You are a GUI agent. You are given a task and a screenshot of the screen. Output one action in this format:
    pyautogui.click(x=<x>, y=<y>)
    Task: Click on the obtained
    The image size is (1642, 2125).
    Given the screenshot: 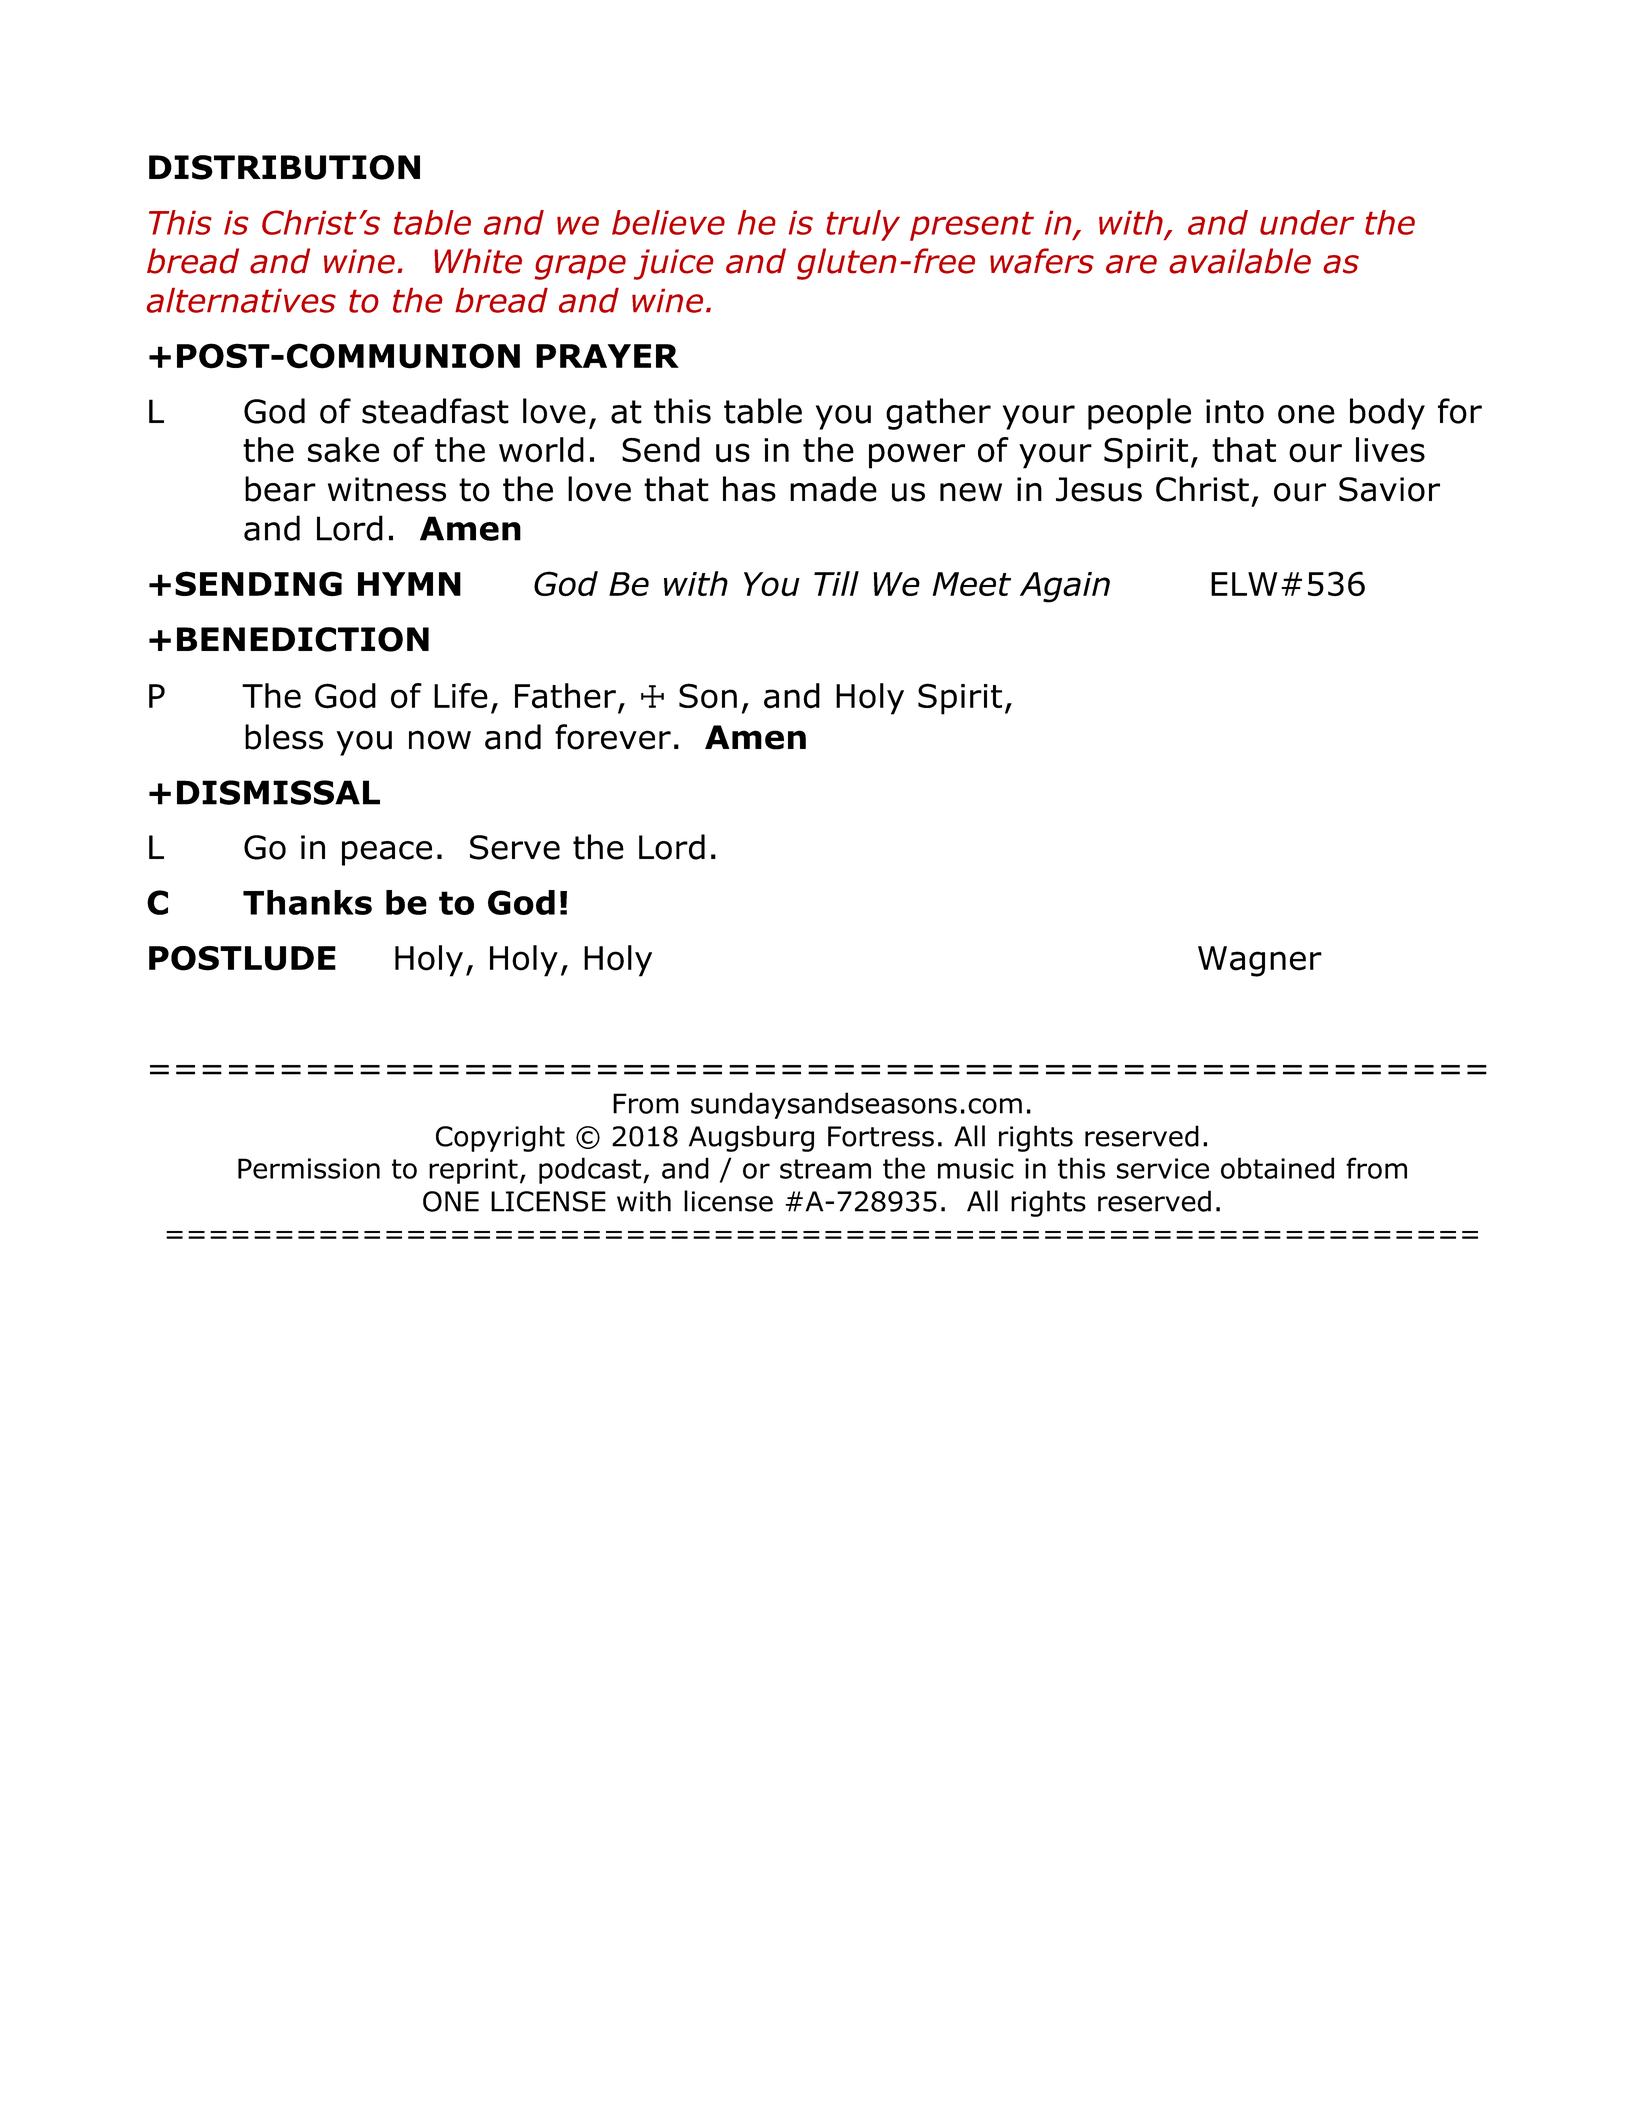 What is the action you would take?
    pyautogui.click(x=1277, y=1168)
